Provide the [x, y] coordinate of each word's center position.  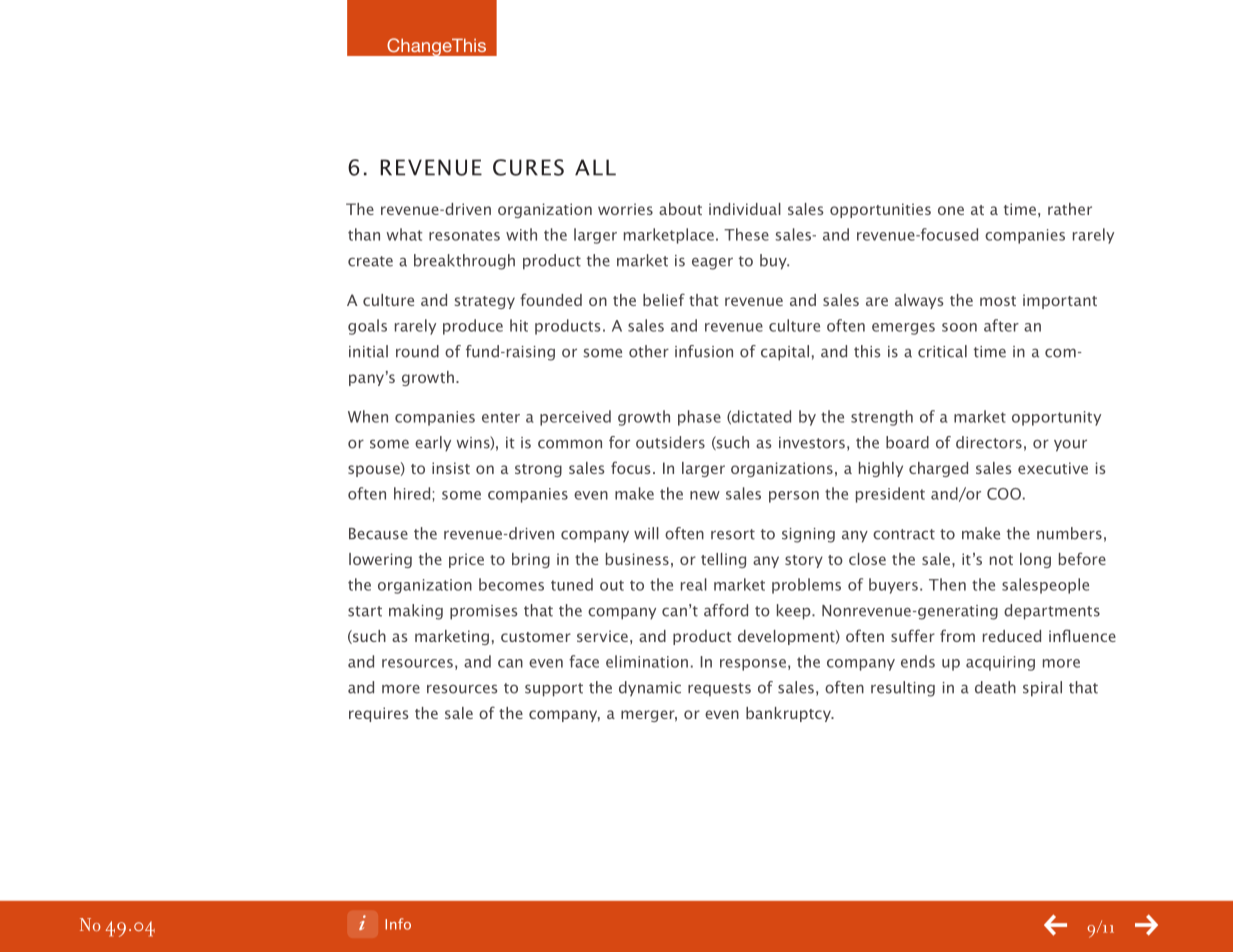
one [951, 210]
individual [745, 209]
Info [398, 924]
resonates [464, 235]
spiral [1042, 689]
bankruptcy [789, 714]
